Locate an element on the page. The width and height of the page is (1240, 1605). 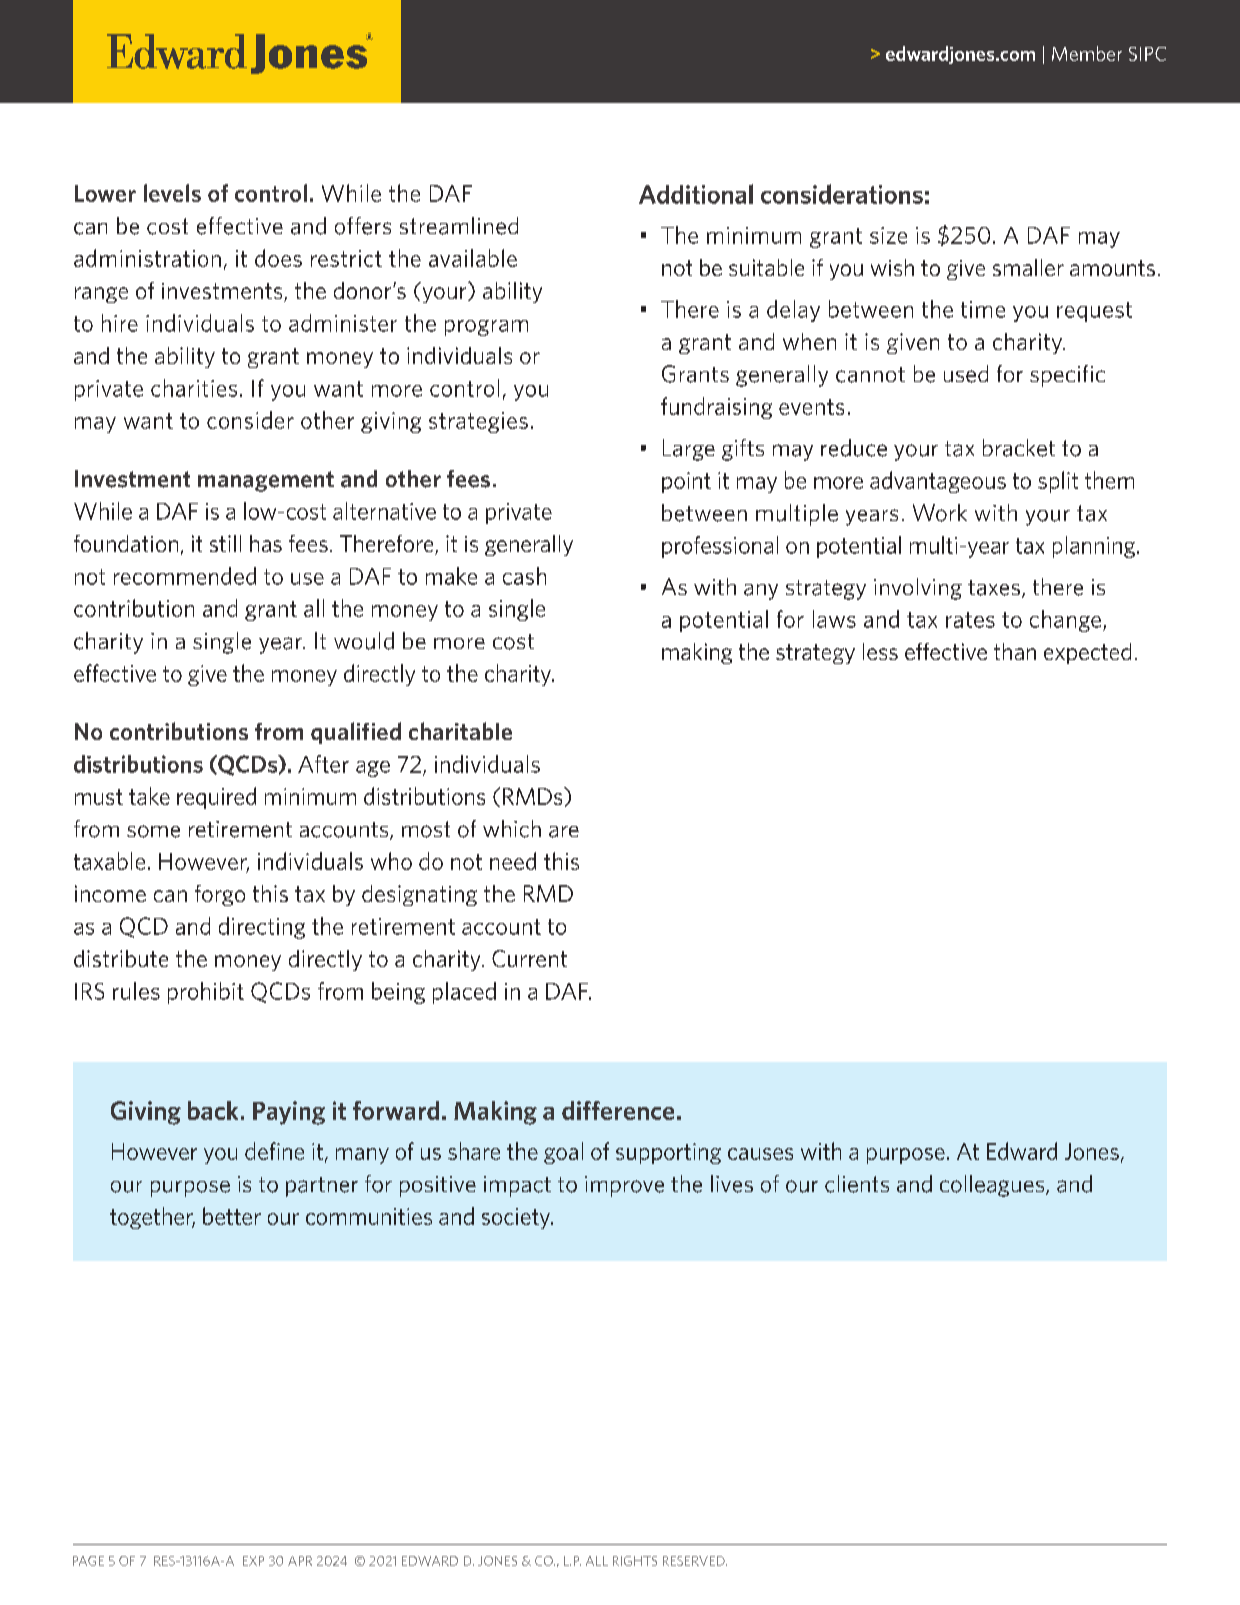
levels is located at coordinates (172, 193).
